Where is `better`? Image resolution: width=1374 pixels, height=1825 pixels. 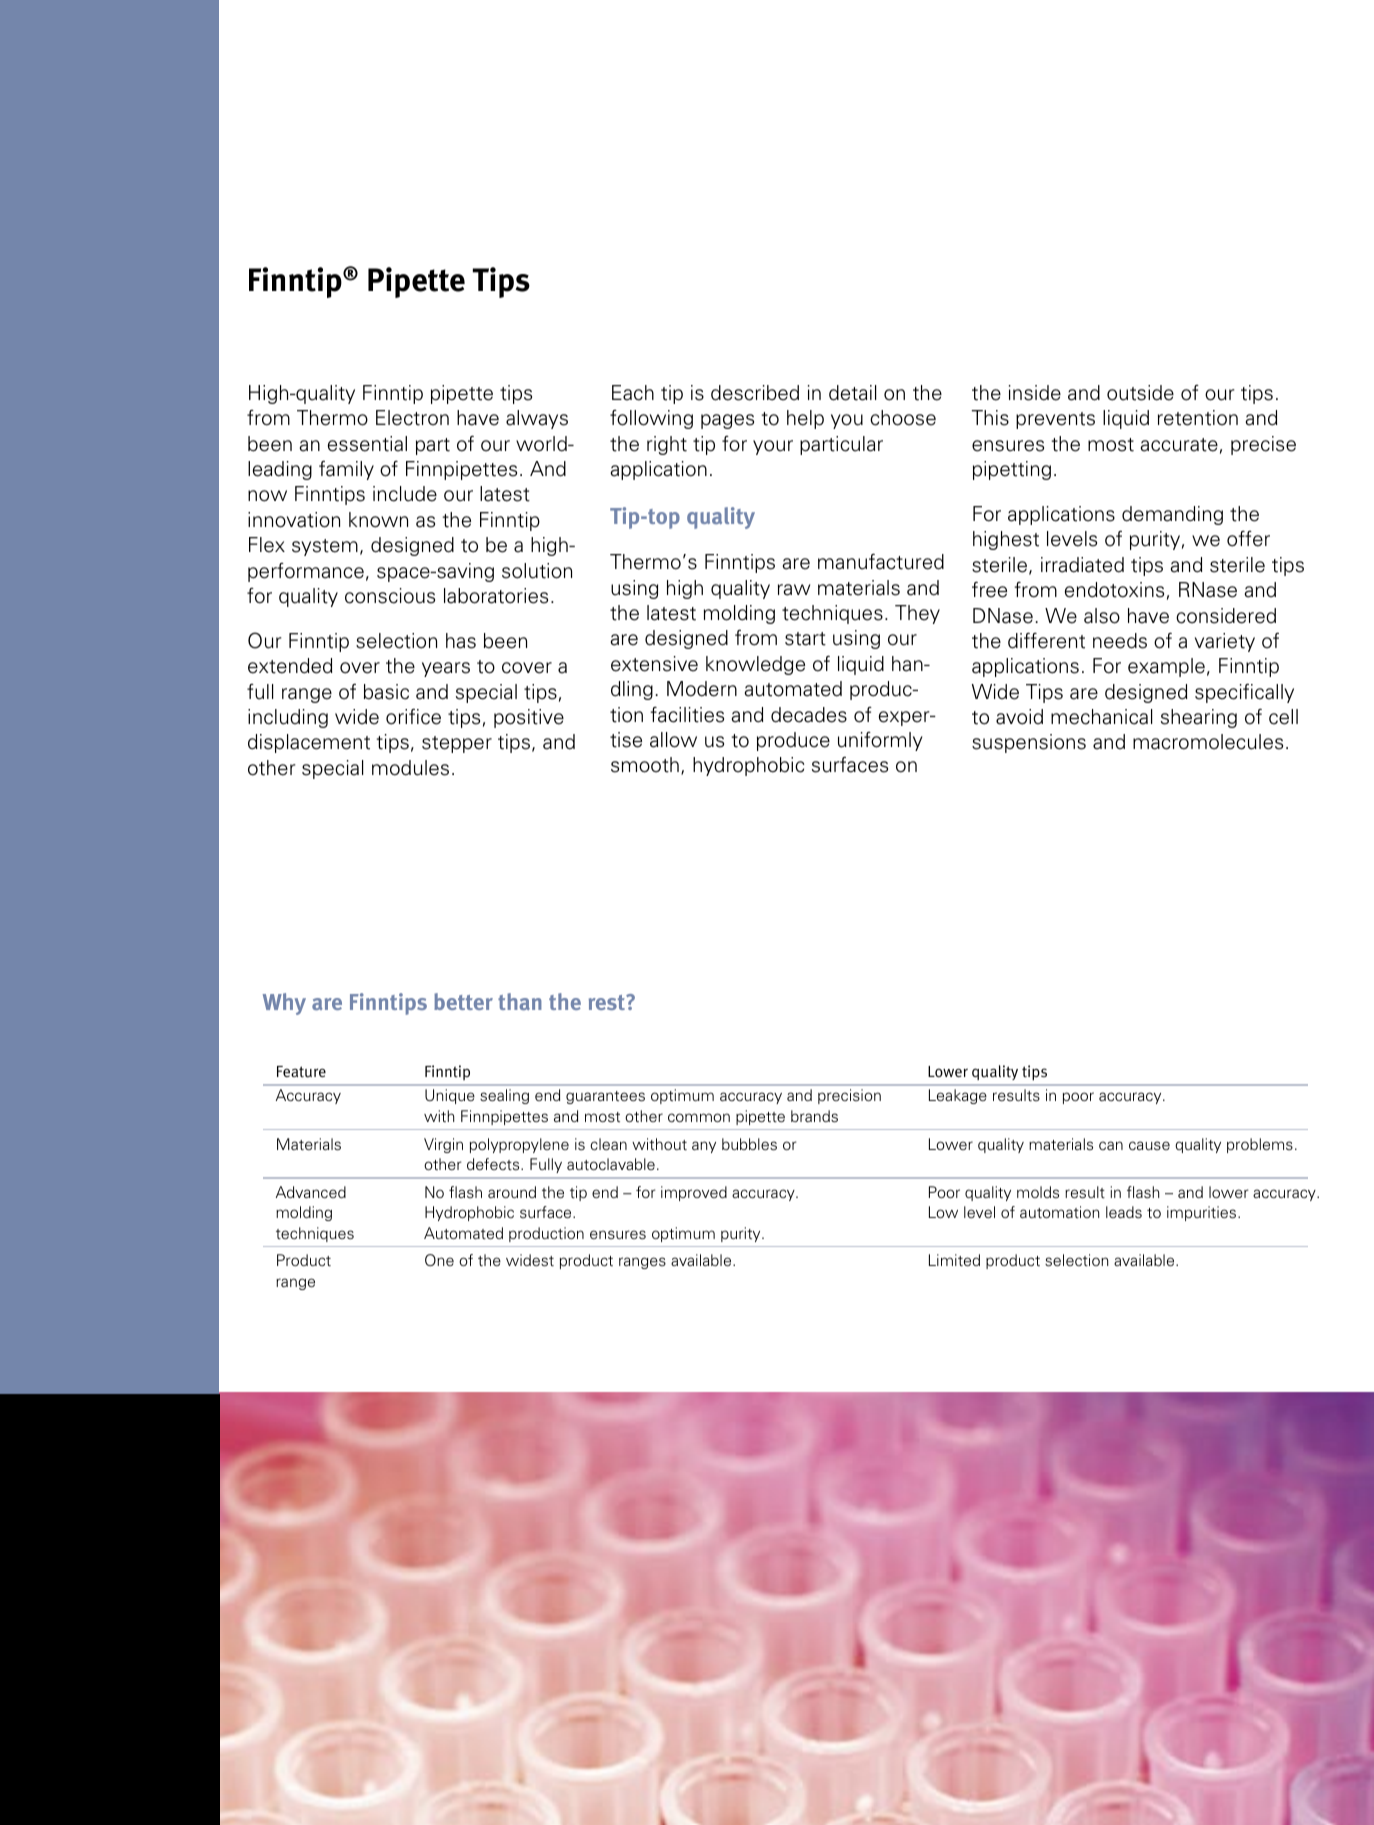 better is located at coordinates (463, 1001).
